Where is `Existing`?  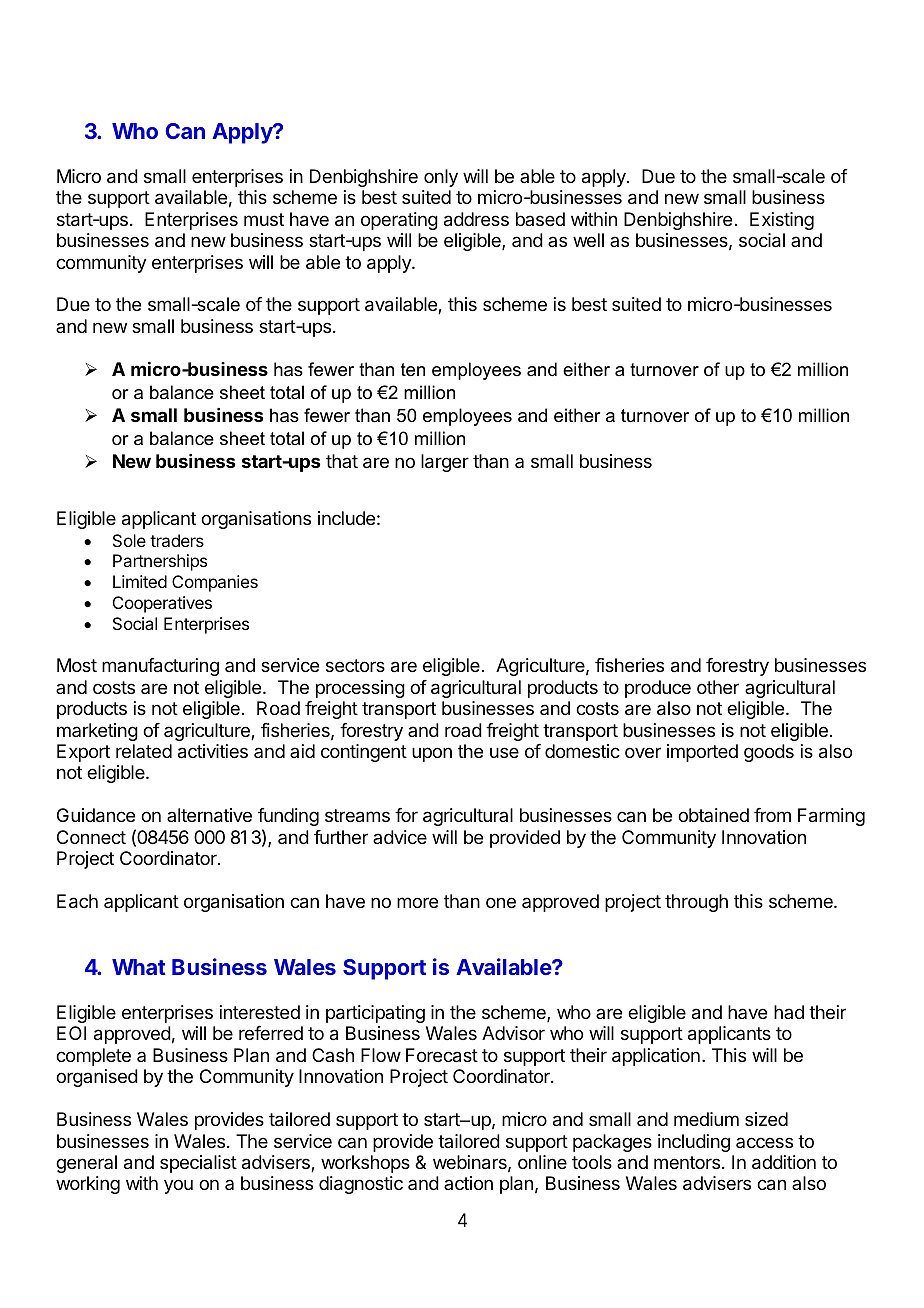 Existing is located at coordinates (782, 221).
